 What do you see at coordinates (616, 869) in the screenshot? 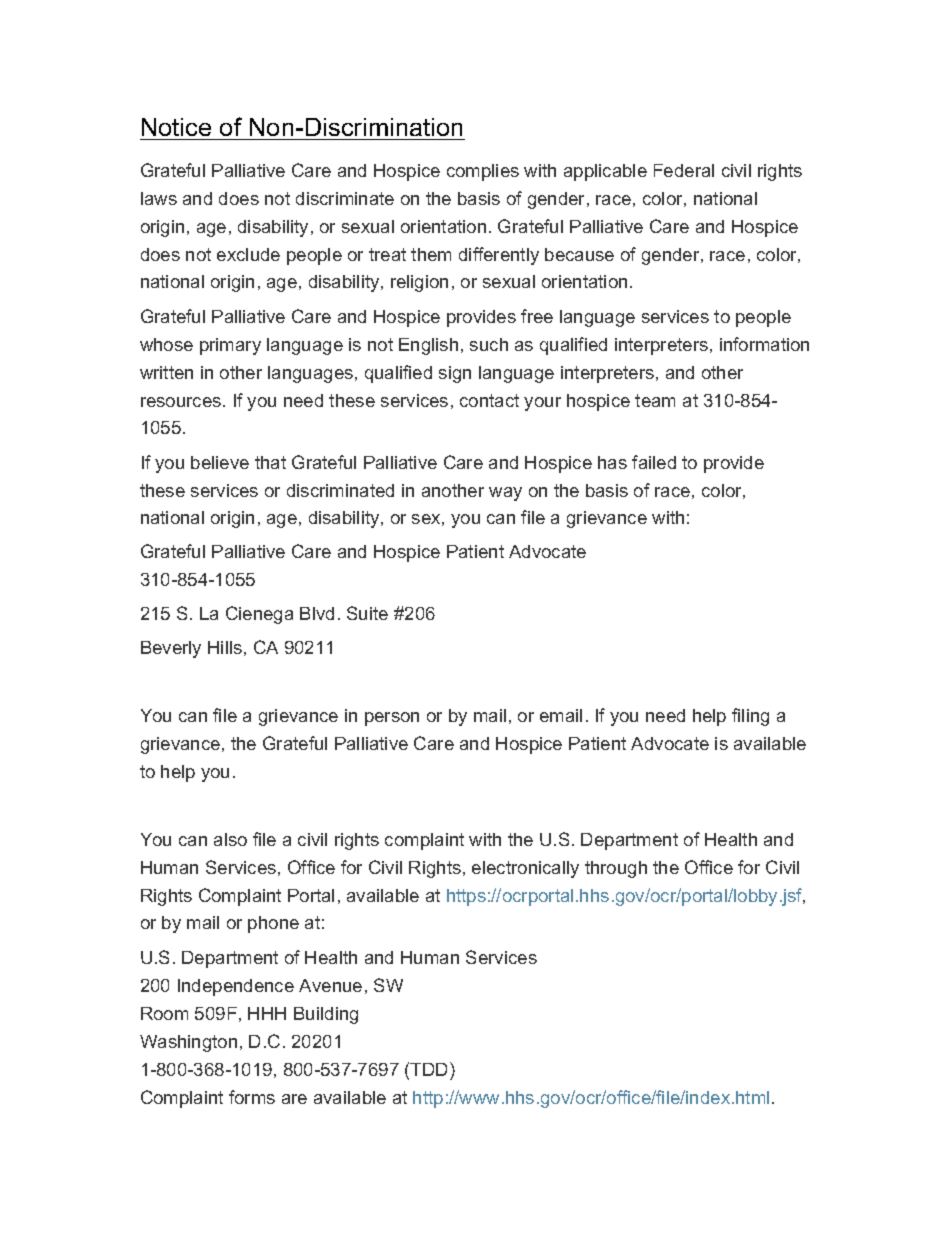
I see `through` at bounding box center [616, 869].
